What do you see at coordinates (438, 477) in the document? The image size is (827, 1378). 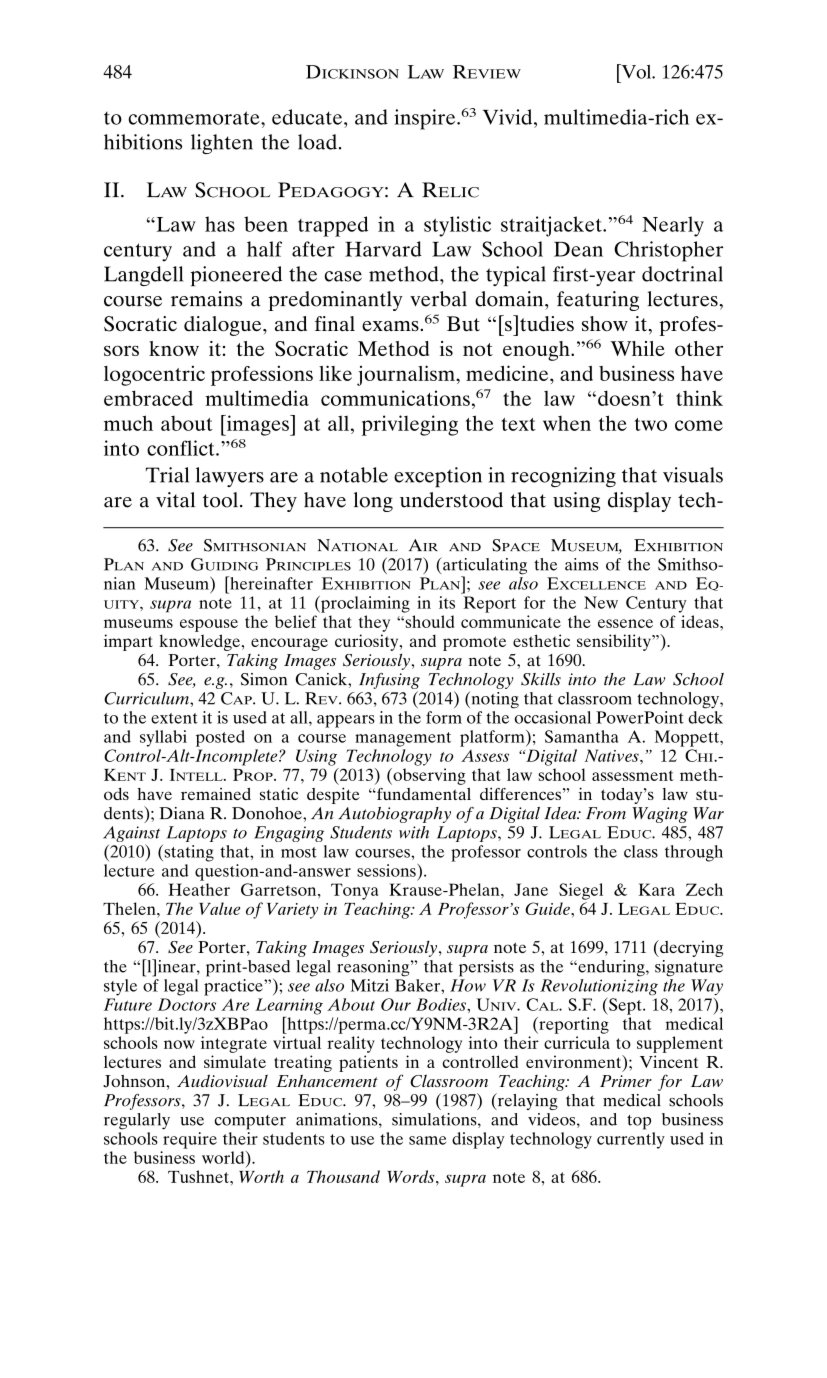 I see `exception` at bounding box center [438, 477].
